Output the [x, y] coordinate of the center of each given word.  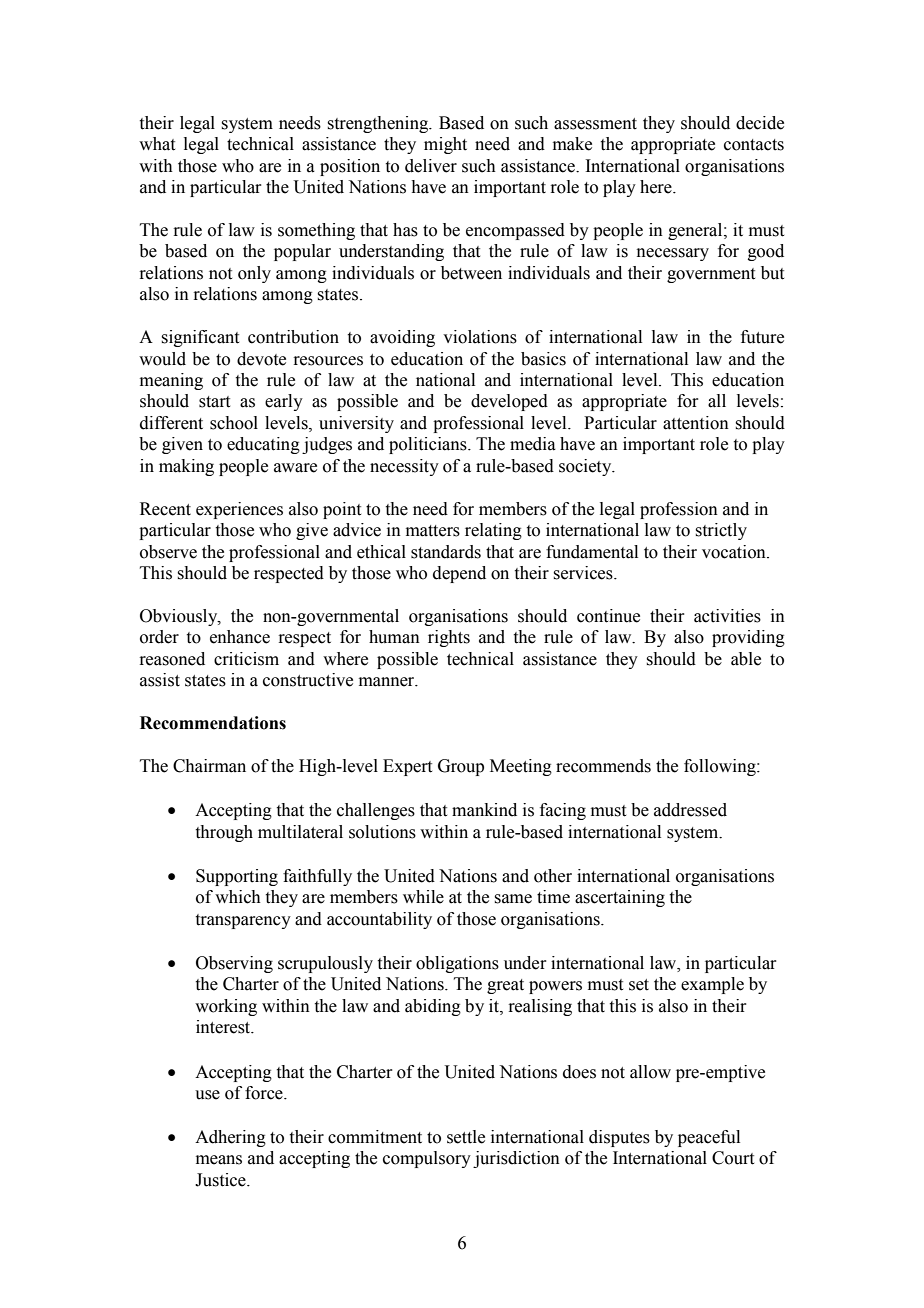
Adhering [230, 1138]
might [445, 145]
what [157, 144]
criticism [246, 659]
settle [466, 1137]
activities [727, 616]
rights [449, 638]
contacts [754, 145]
